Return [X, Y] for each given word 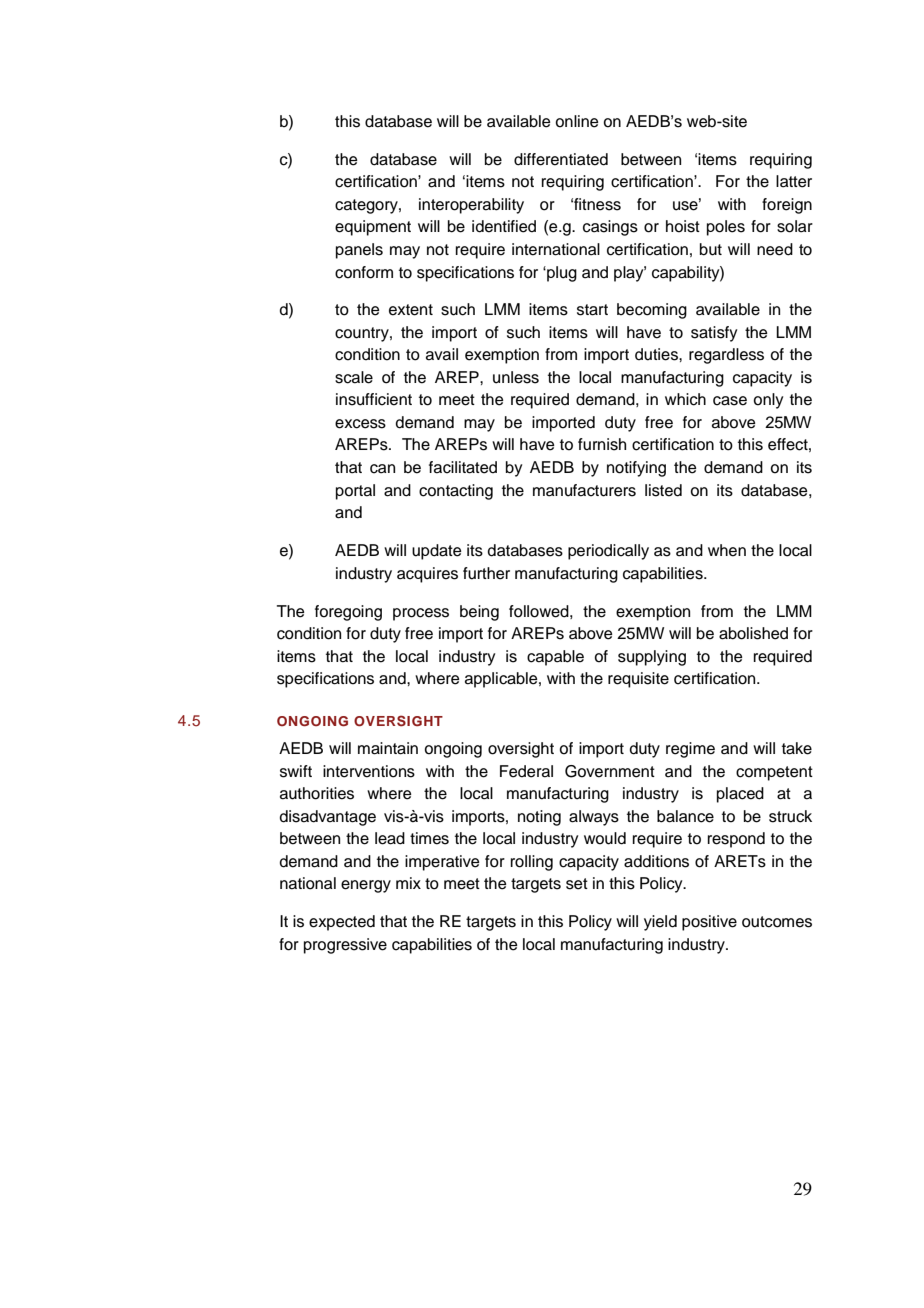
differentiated [561, 159]
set [577, 884]
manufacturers [584, 490]
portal [355, 492]
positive [709, 923]
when [727, 550]
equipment [373, 228]
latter [794, 181]
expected [342, 923]
